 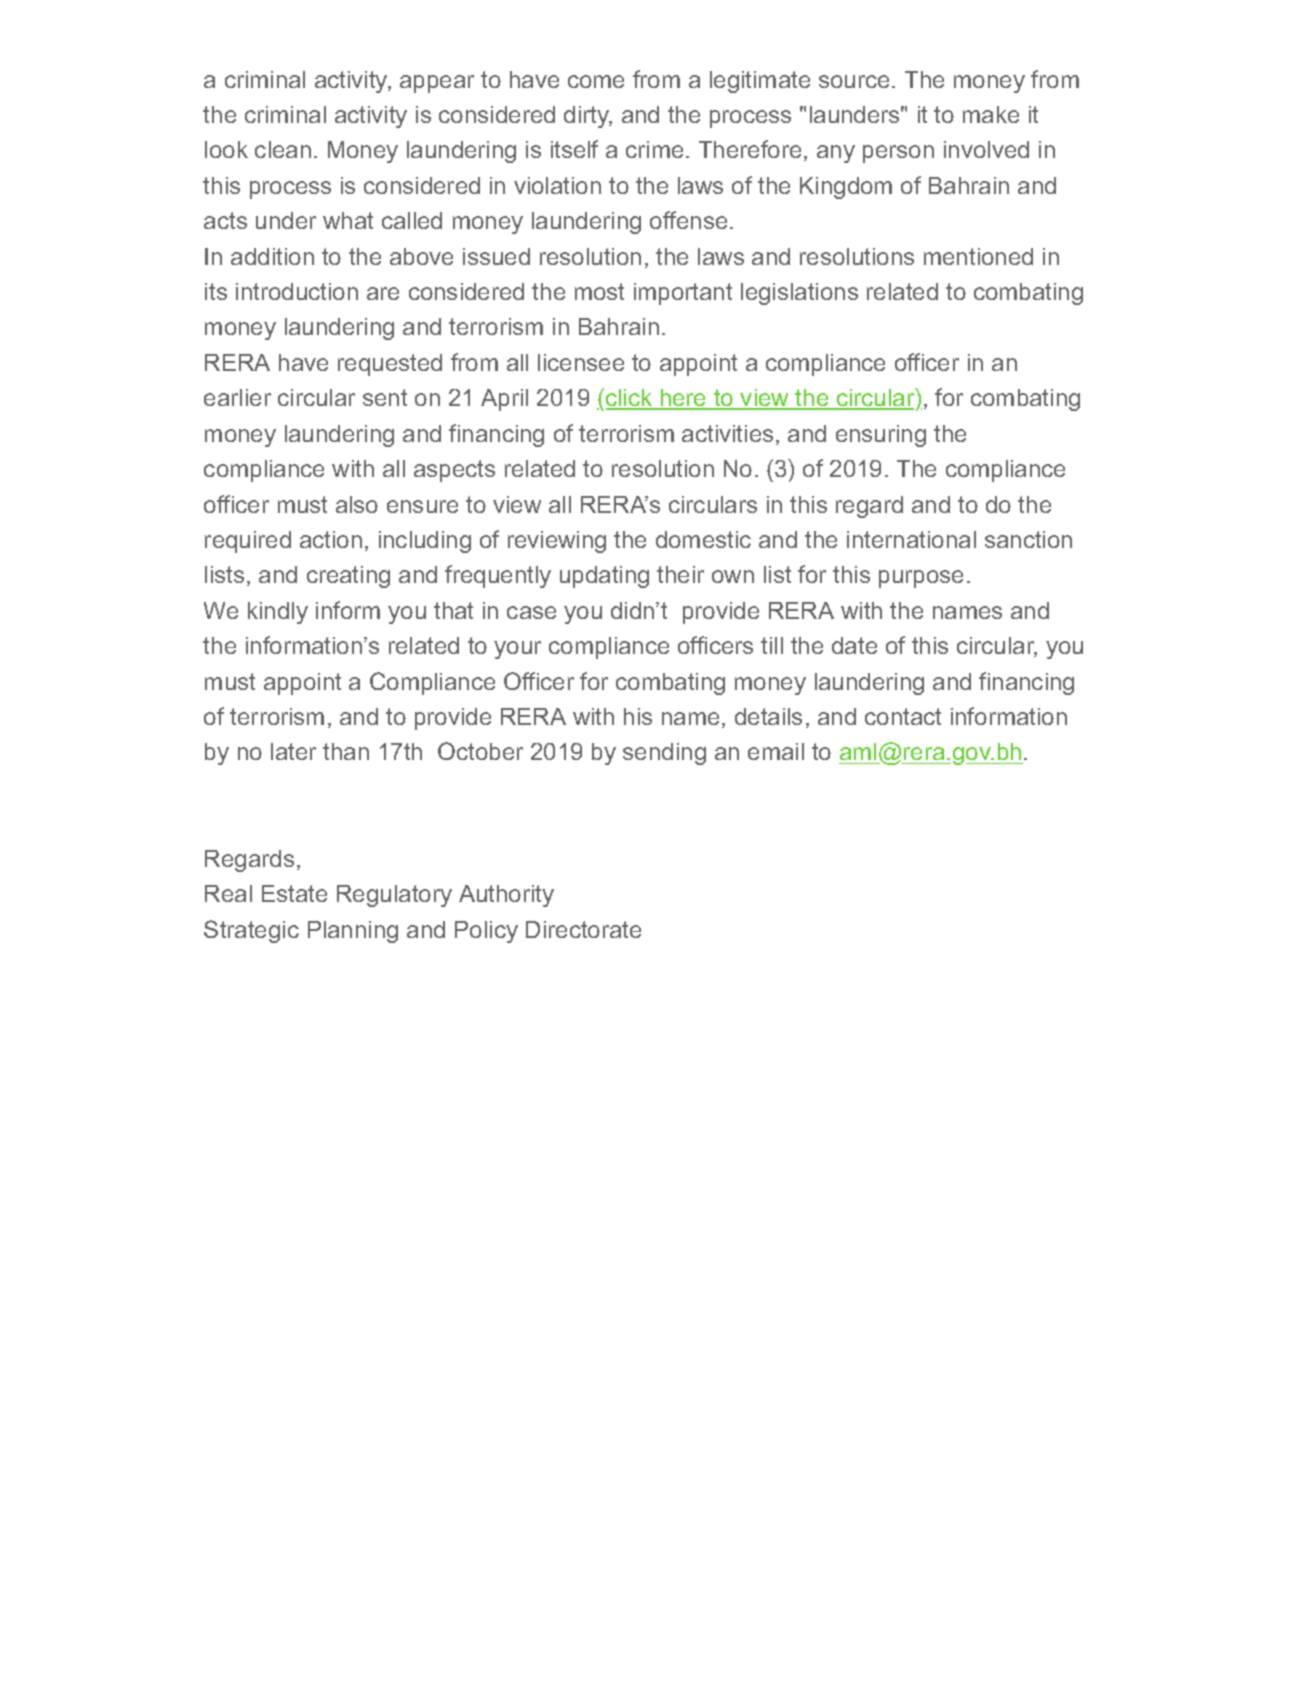 What do you see at coordinates (596, 81) in the image?
I see `come` at bounding box center [596, 81].
